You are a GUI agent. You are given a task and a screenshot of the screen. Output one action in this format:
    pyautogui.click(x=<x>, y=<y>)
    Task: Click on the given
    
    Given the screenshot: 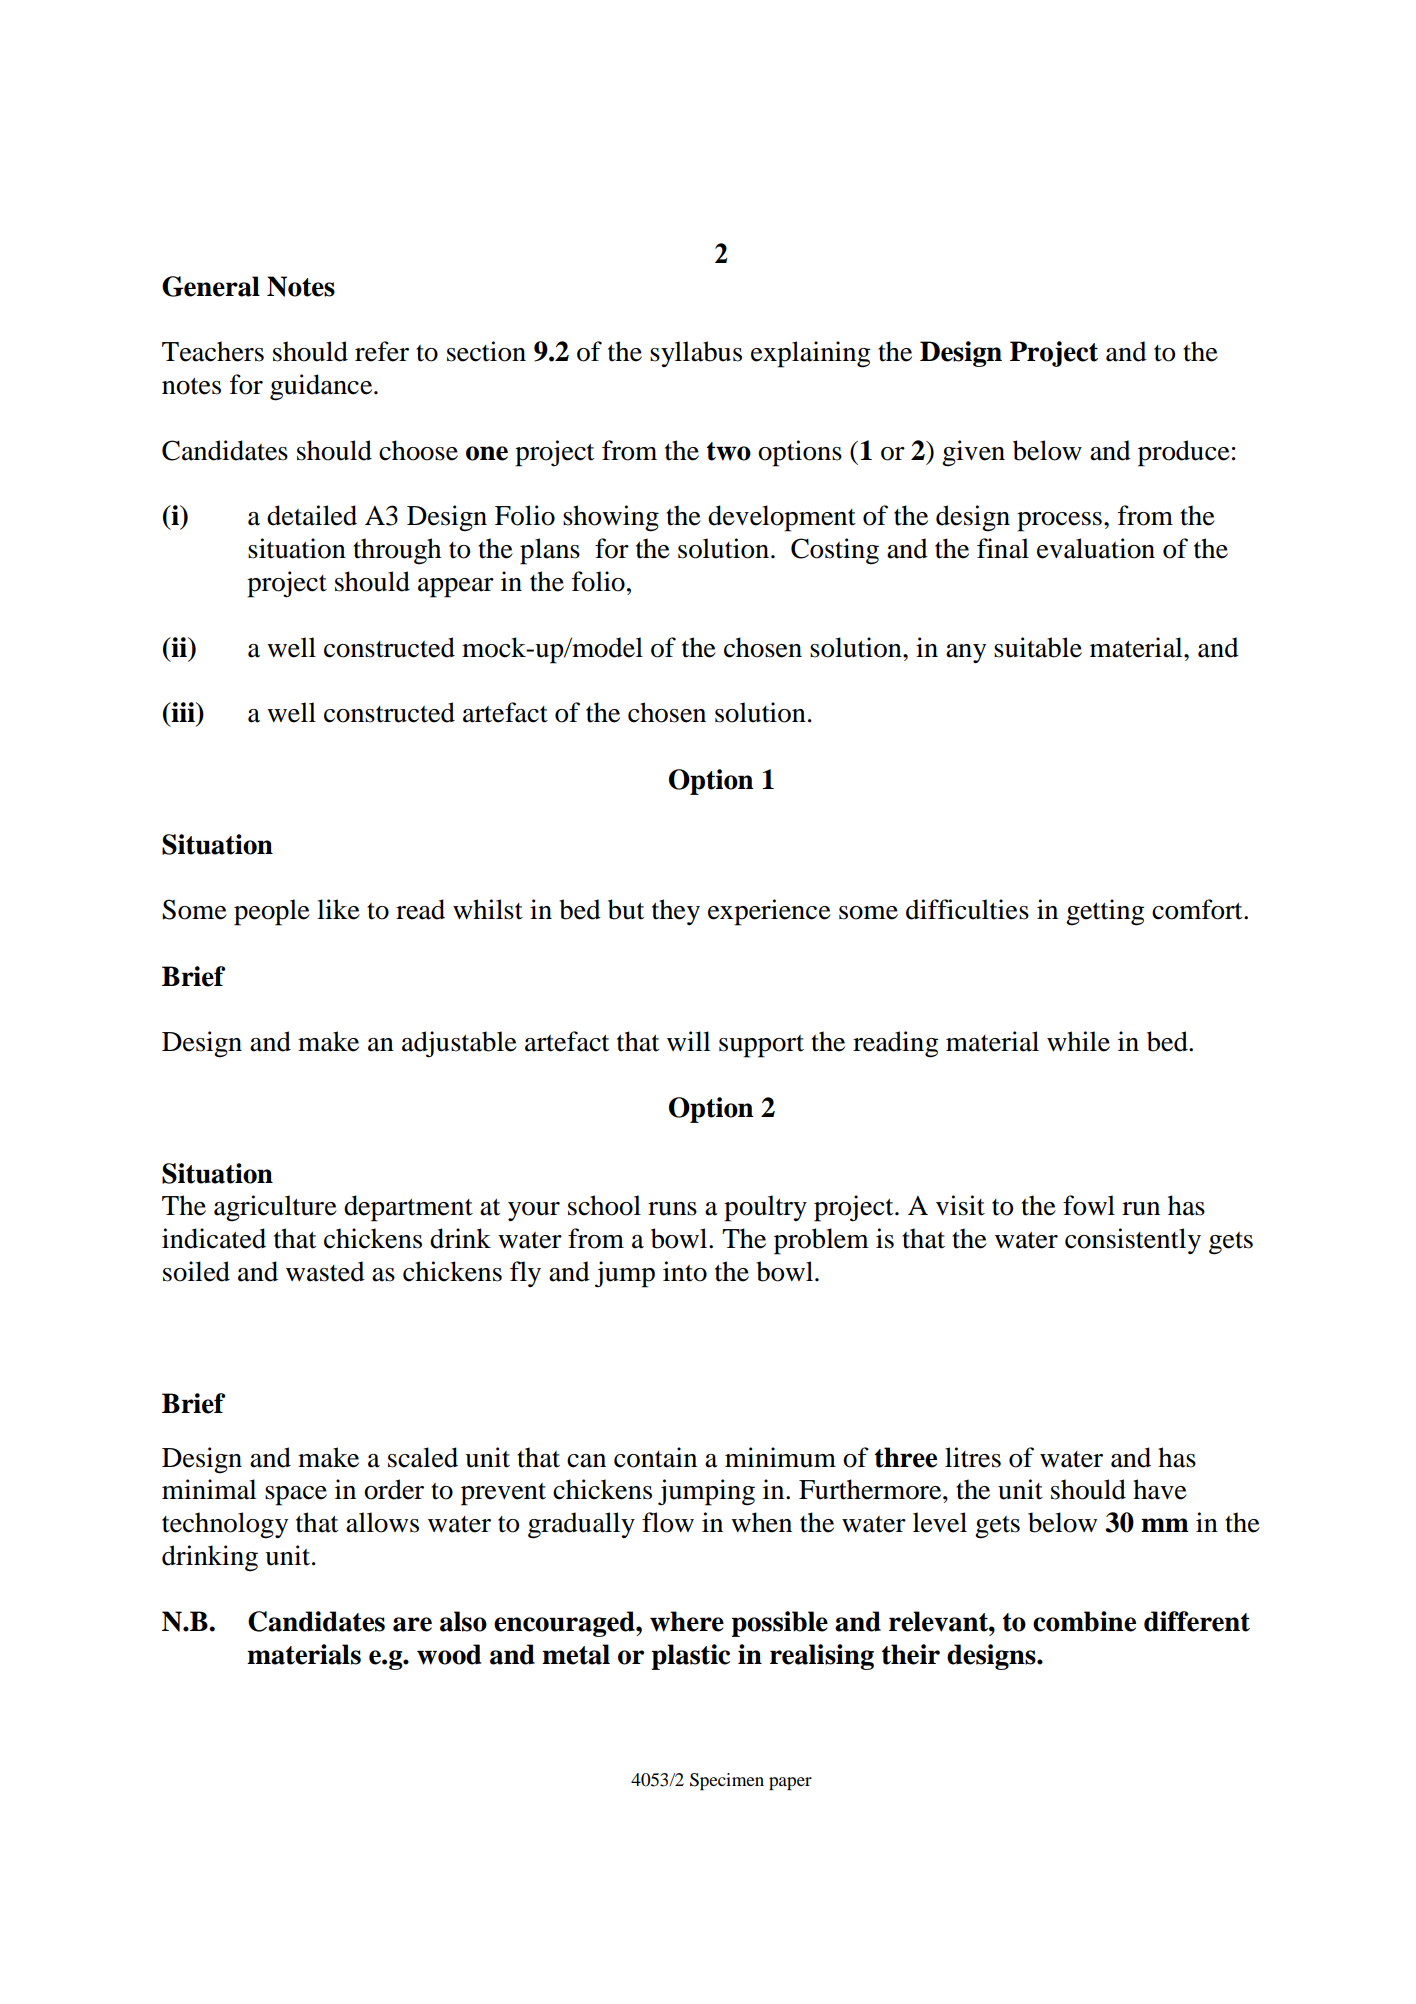 What is the action you would take?
    pyautogui.click(x=973, y=453)
